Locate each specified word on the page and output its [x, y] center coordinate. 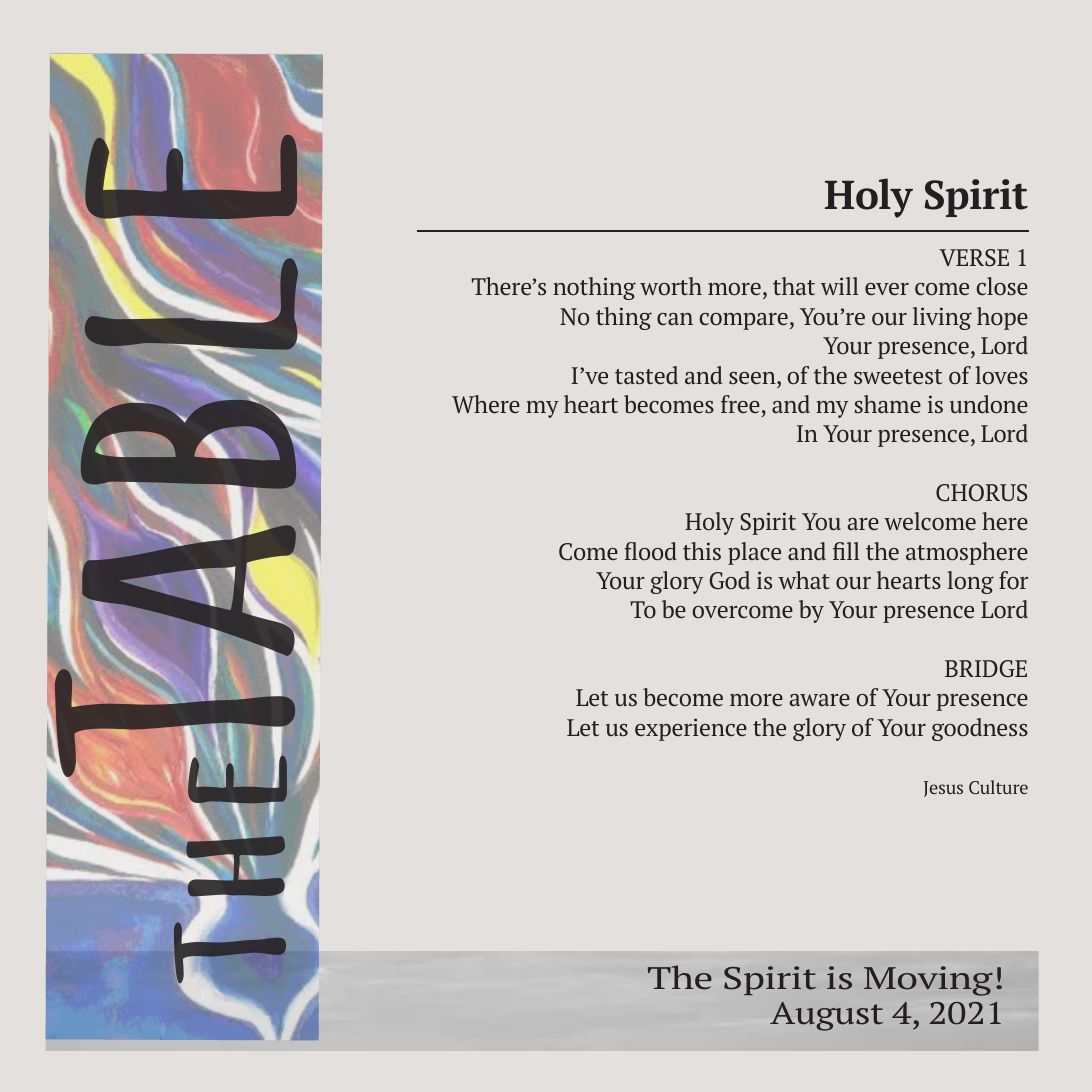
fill [846, 551]
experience [691, 729]
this [702, 551]
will [839, 286]
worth [671, 286]
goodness [980, 729]
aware [820, 700]
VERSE [974, 258]
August [826, 1016]
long [970, 582]
